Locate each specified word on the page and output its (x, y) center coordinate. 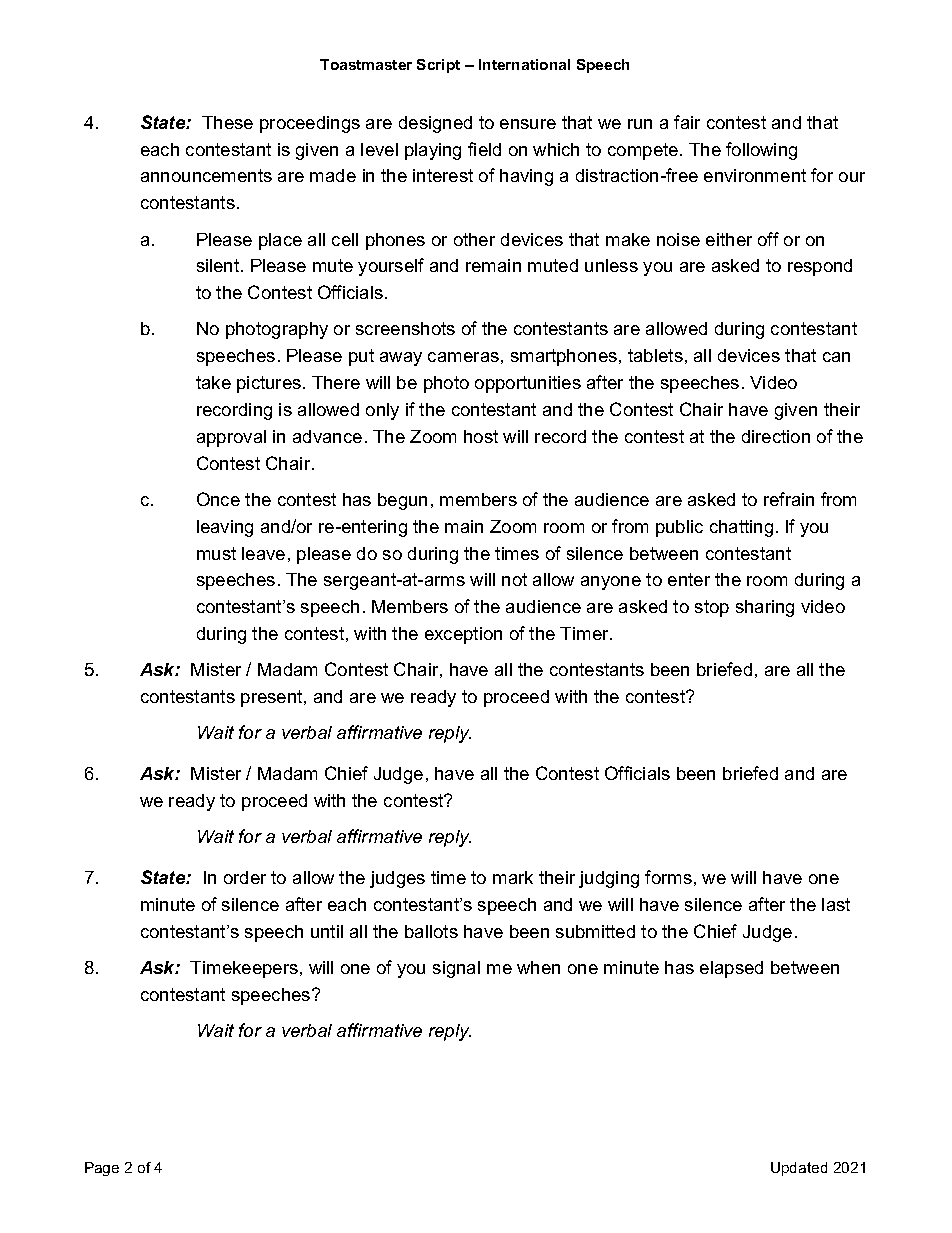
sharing (765, 608)
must (216, 553)
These (227, 122)
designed (435, 124)
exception (463, 635)
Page (102, 1169)
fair (687, 122)
